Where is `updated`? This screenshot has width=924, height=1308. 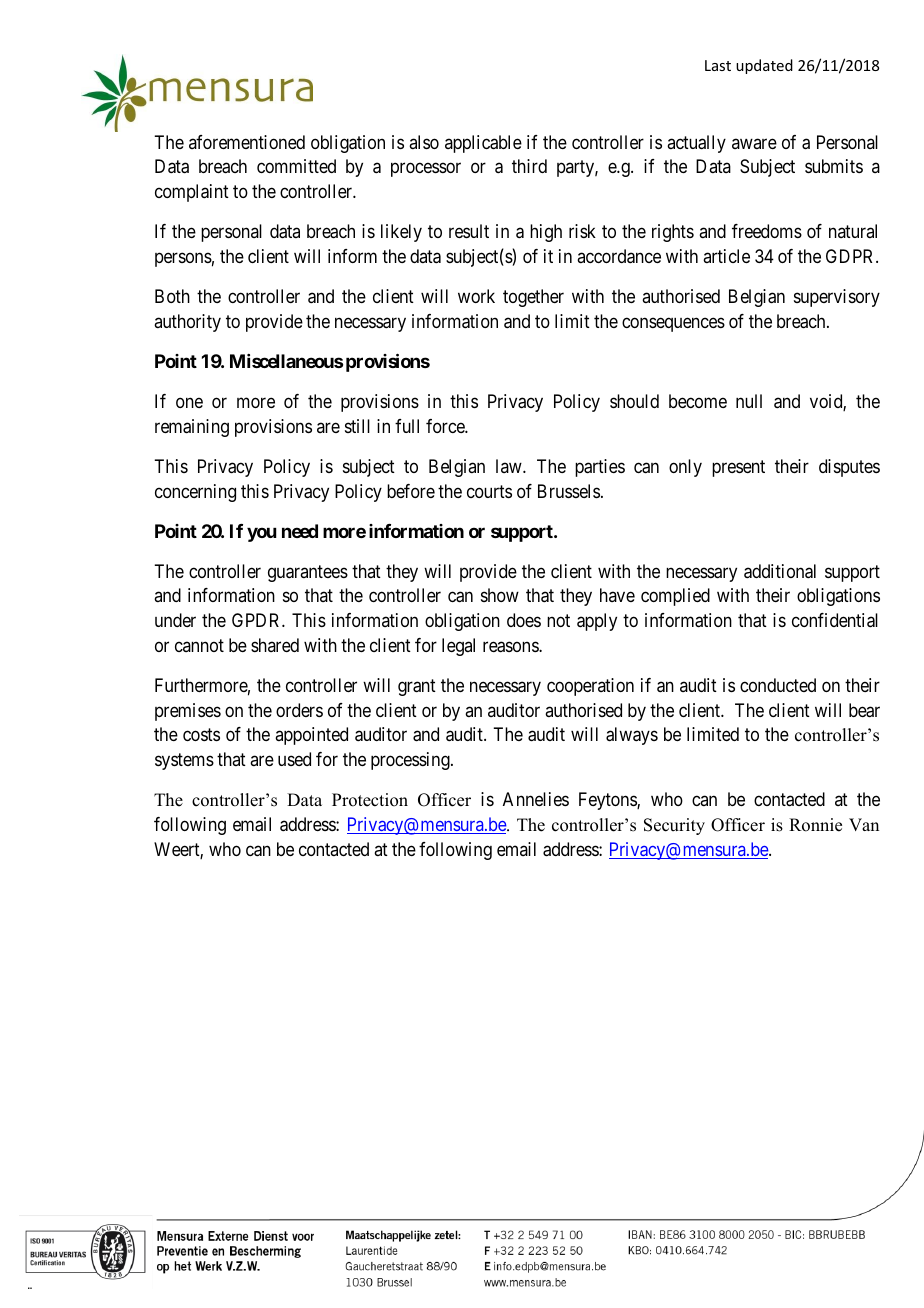
updated is located at coordinates (764, 66).
